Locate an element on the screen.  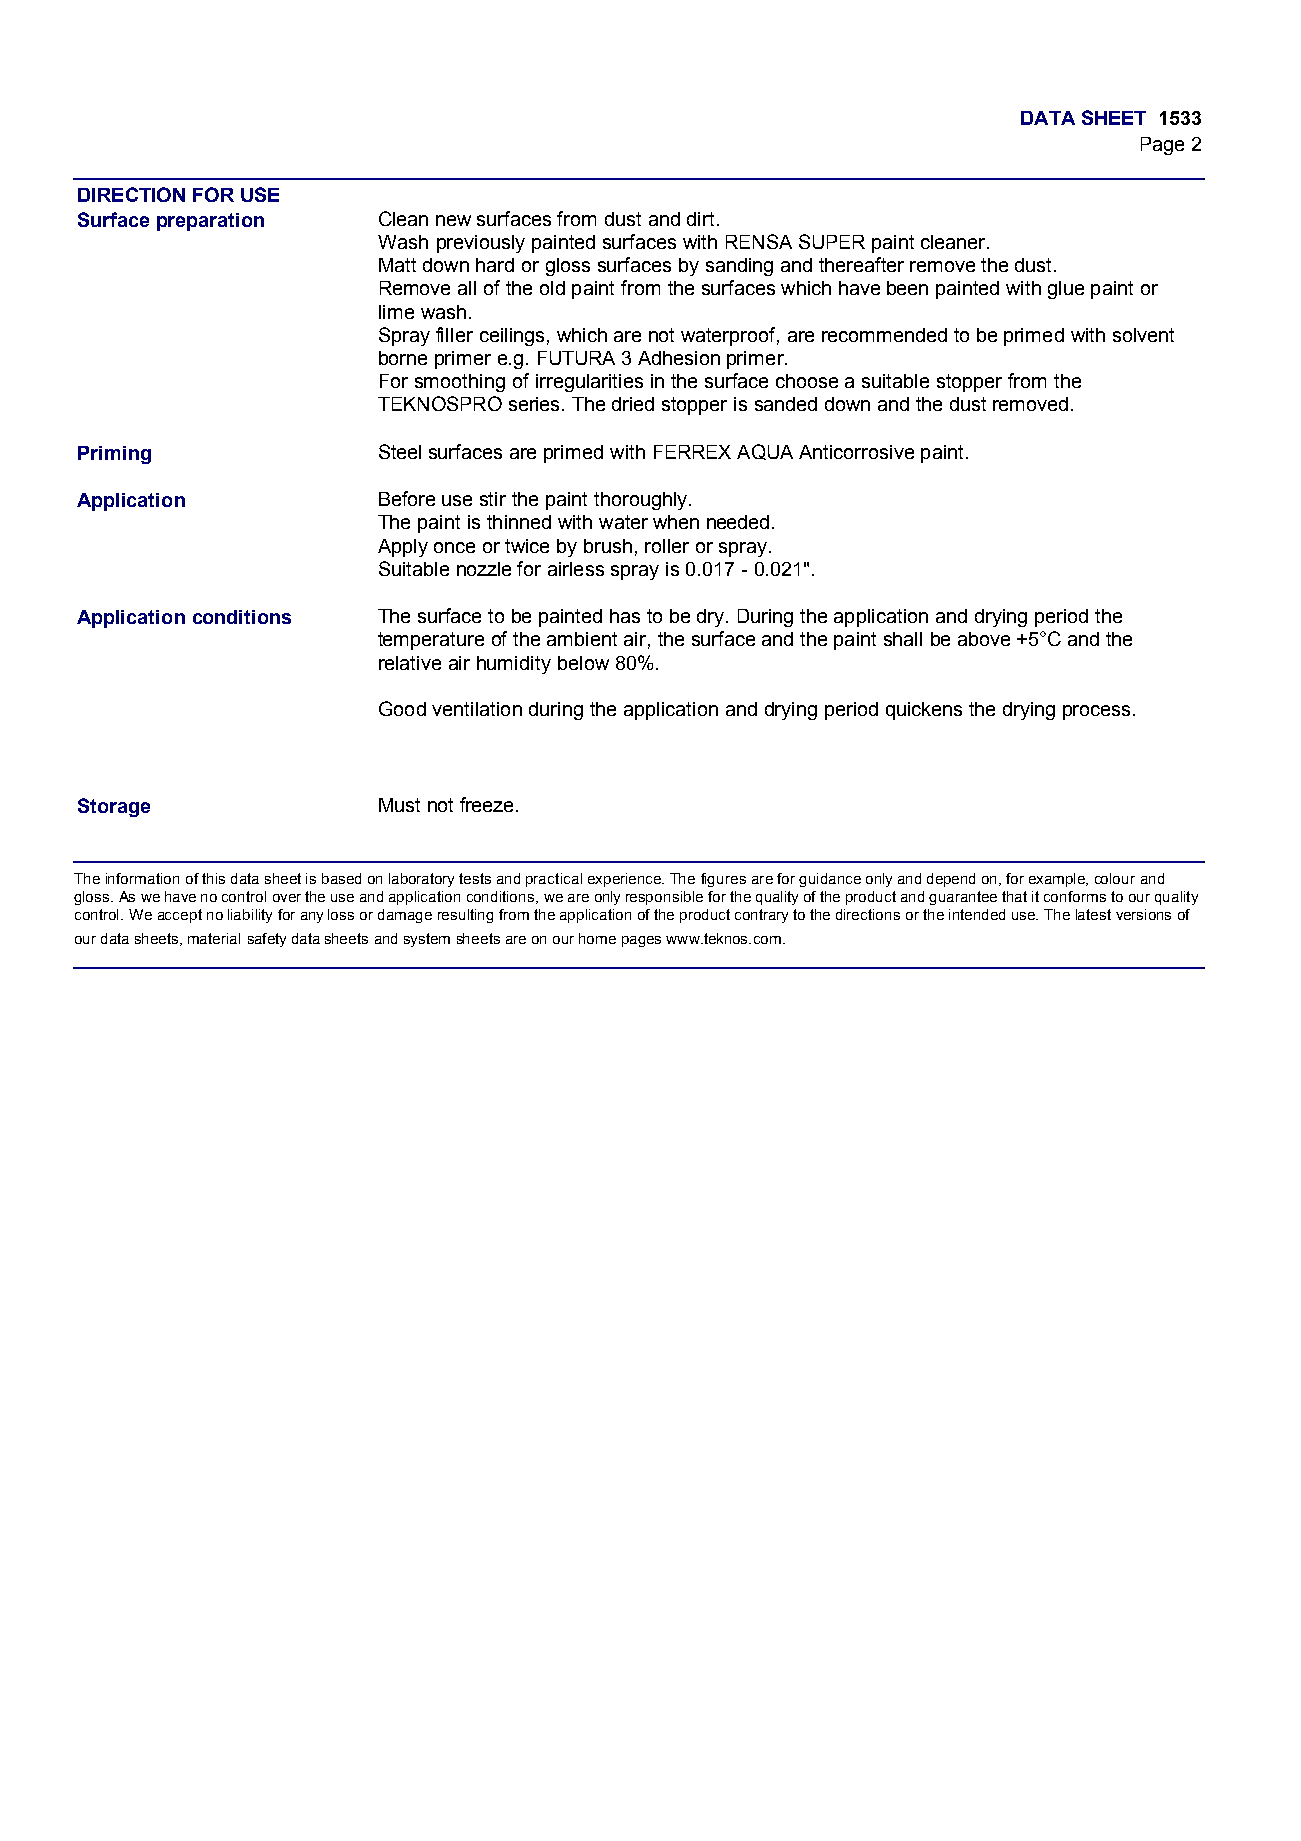
glue is located at coordinates (1066, 290).
